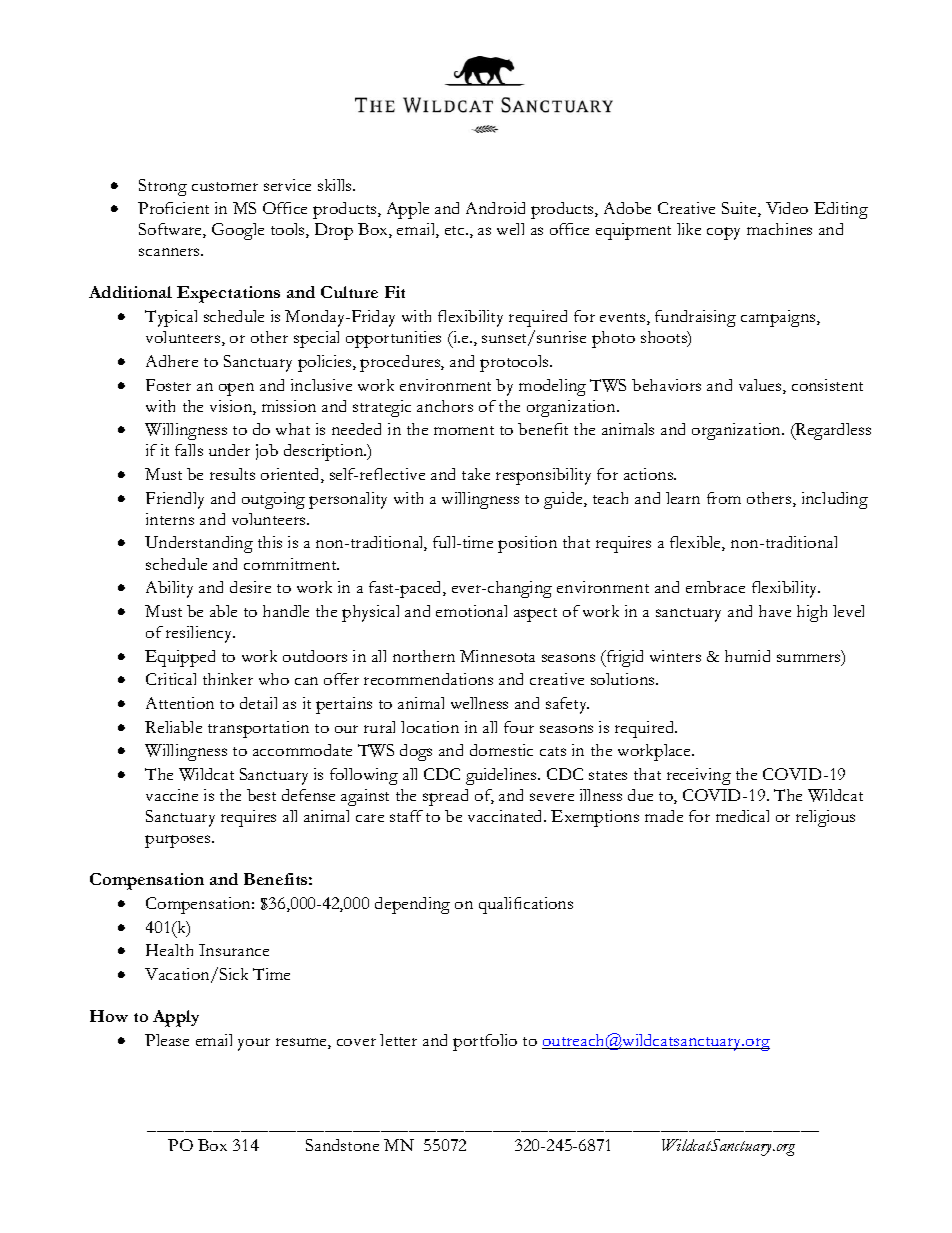  Describe the element at coordinates (497, 656) in the screenshot. I see `Minnesota` at that location.
